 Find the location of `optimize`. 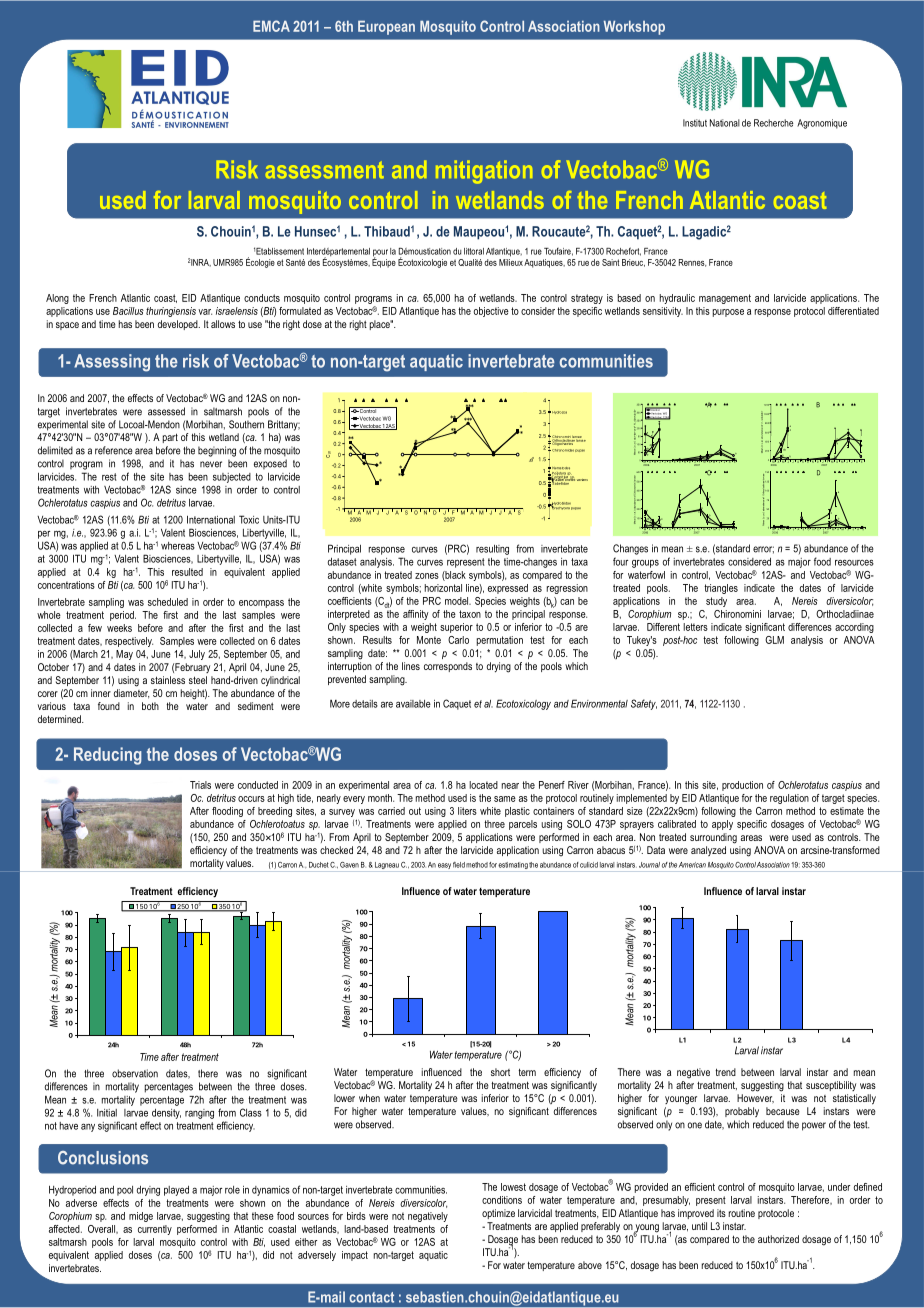

optimize is located at coordinates (498, 1214).
